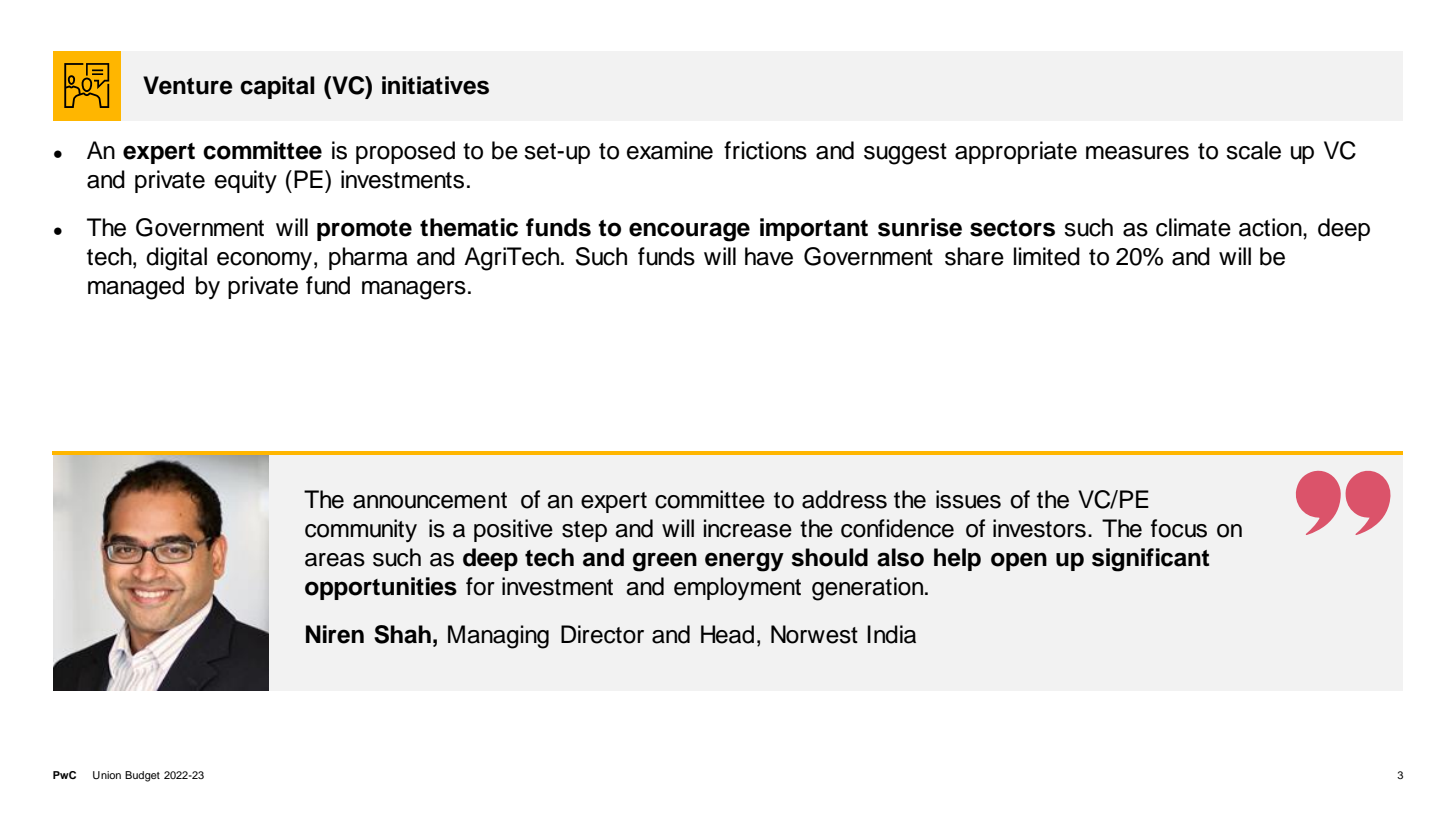  Describe the element at coordinates (142, 776) in the document. I see `Budget` at that location.
